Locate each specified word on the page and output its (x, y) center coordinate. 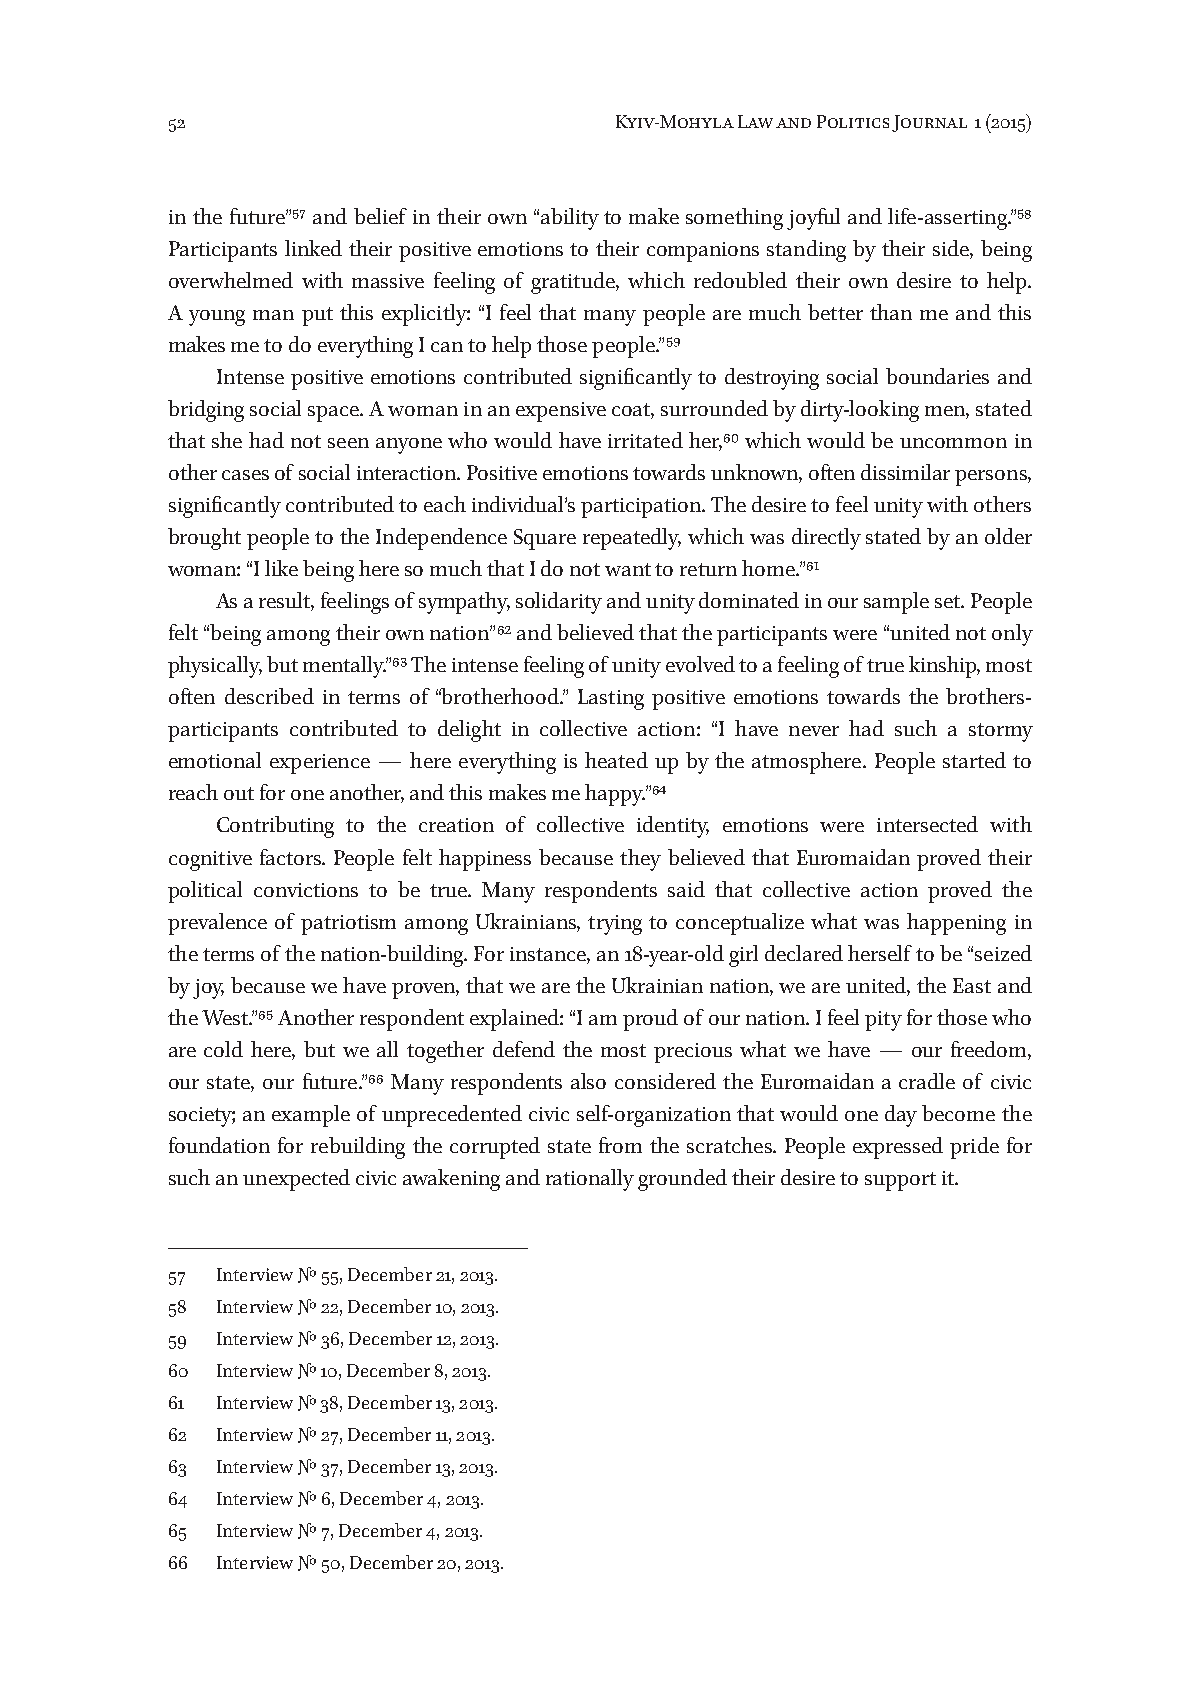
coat (633, 411)
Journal (929, 123)
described (269, 696)
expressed (898, 1148)
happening (956, 924)
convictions (306, 890)
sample (896, 603)
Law (755, 121)
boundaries (937, 376)
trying (615, 925)
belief (380, 216)
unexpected (296, 1180)
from (620, 1145)
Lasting (611, 699)
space (334, 414)
